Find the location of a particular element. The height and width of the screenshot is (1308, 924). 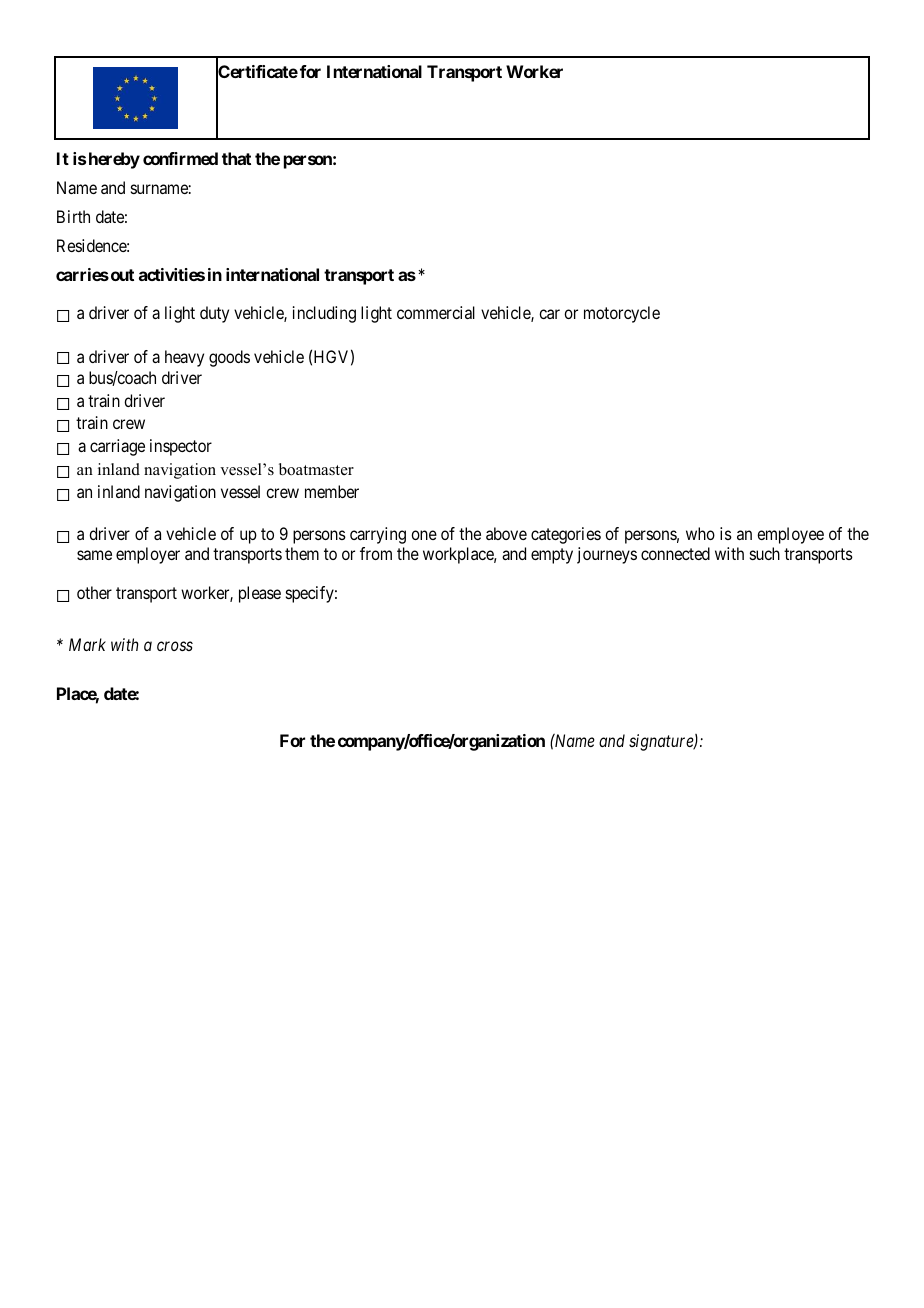

one is located at coordinates (424, 535).
